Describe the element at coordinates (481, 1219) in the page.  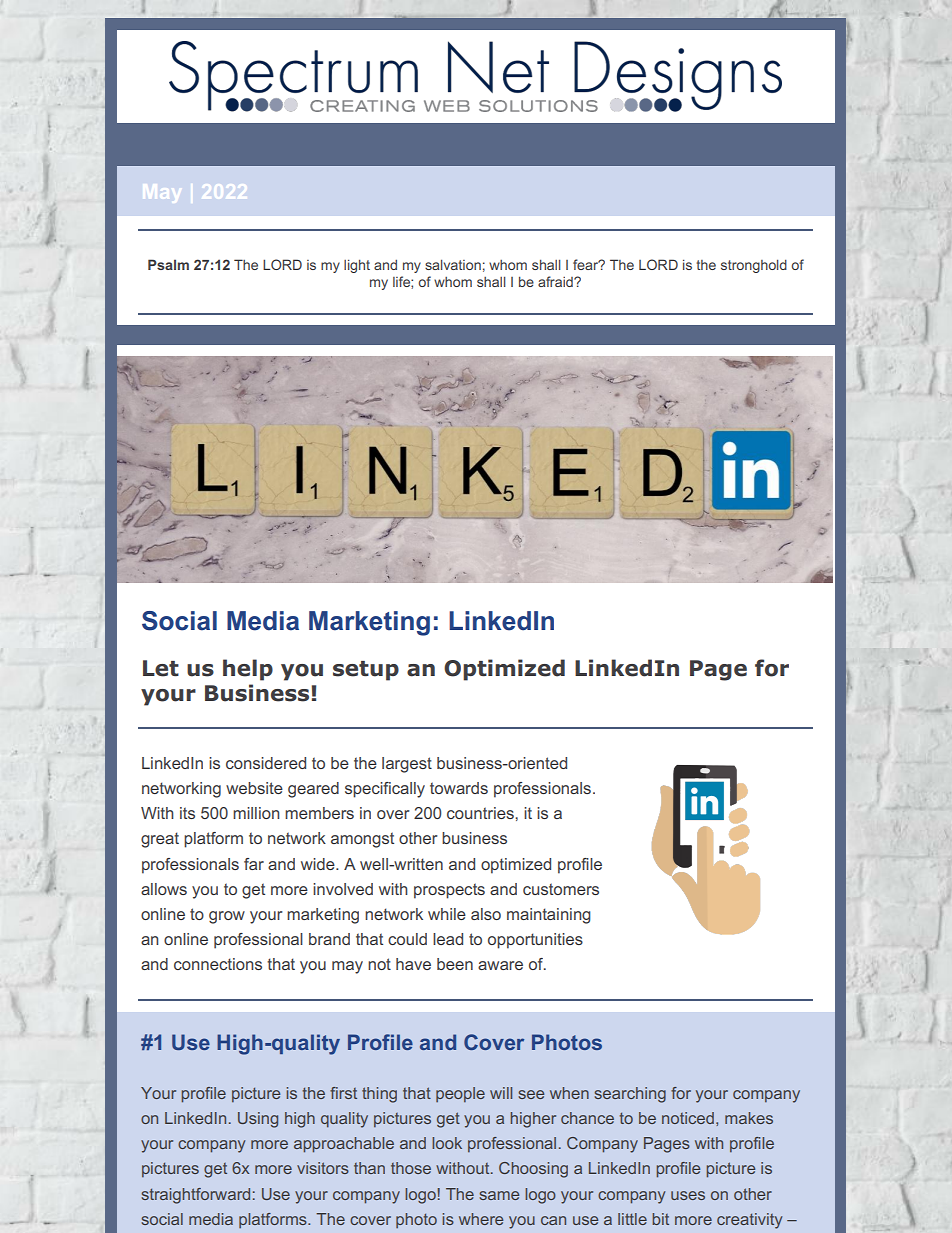
I see `where` at that location.
